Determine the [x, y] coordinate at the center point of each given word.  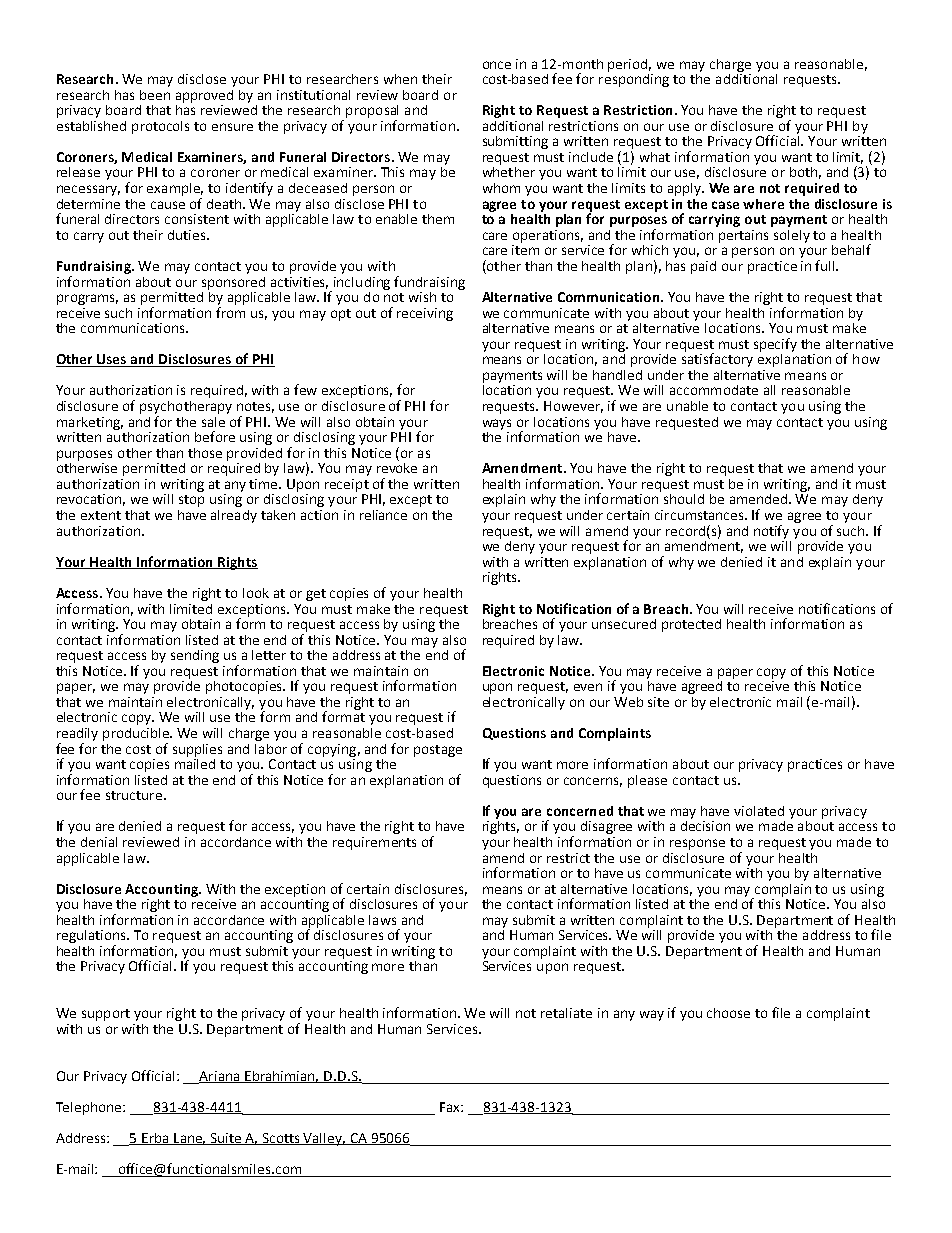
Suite [226, 1139]
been [155, 95]
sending [195, 656]
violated [759, 811]
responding [634, 79]
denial [99, 842]
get [316, 595]
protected [691, 625]
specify [775, 345]
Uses [112, 360]
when [400, 79]
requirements [374, 843]
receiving [425, 314]
